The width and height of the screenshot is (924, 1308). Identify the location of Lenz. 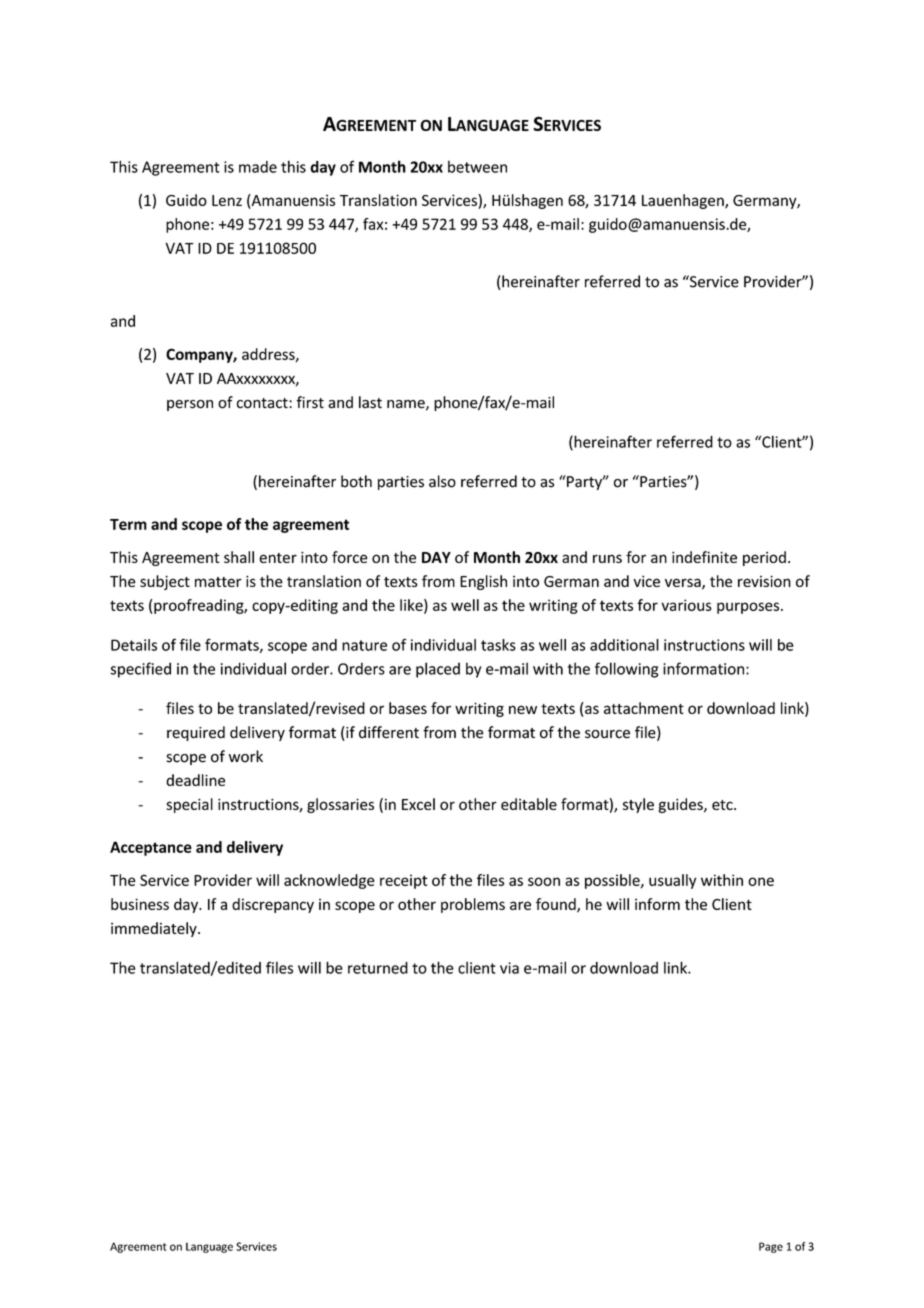
(227, 200).
